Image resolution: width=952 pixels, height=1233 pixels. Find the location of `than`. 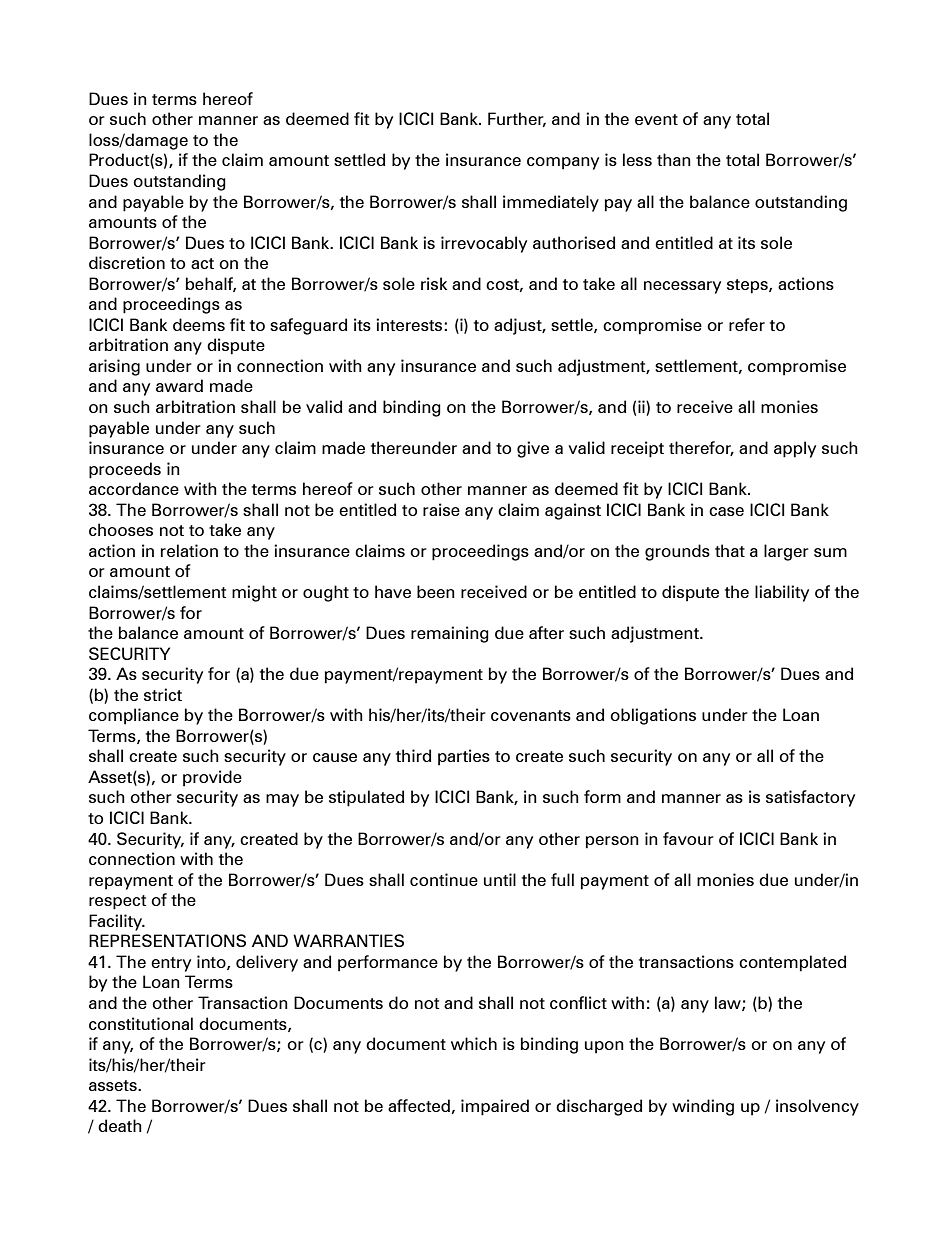

than is located at coordinates (674, 159).
